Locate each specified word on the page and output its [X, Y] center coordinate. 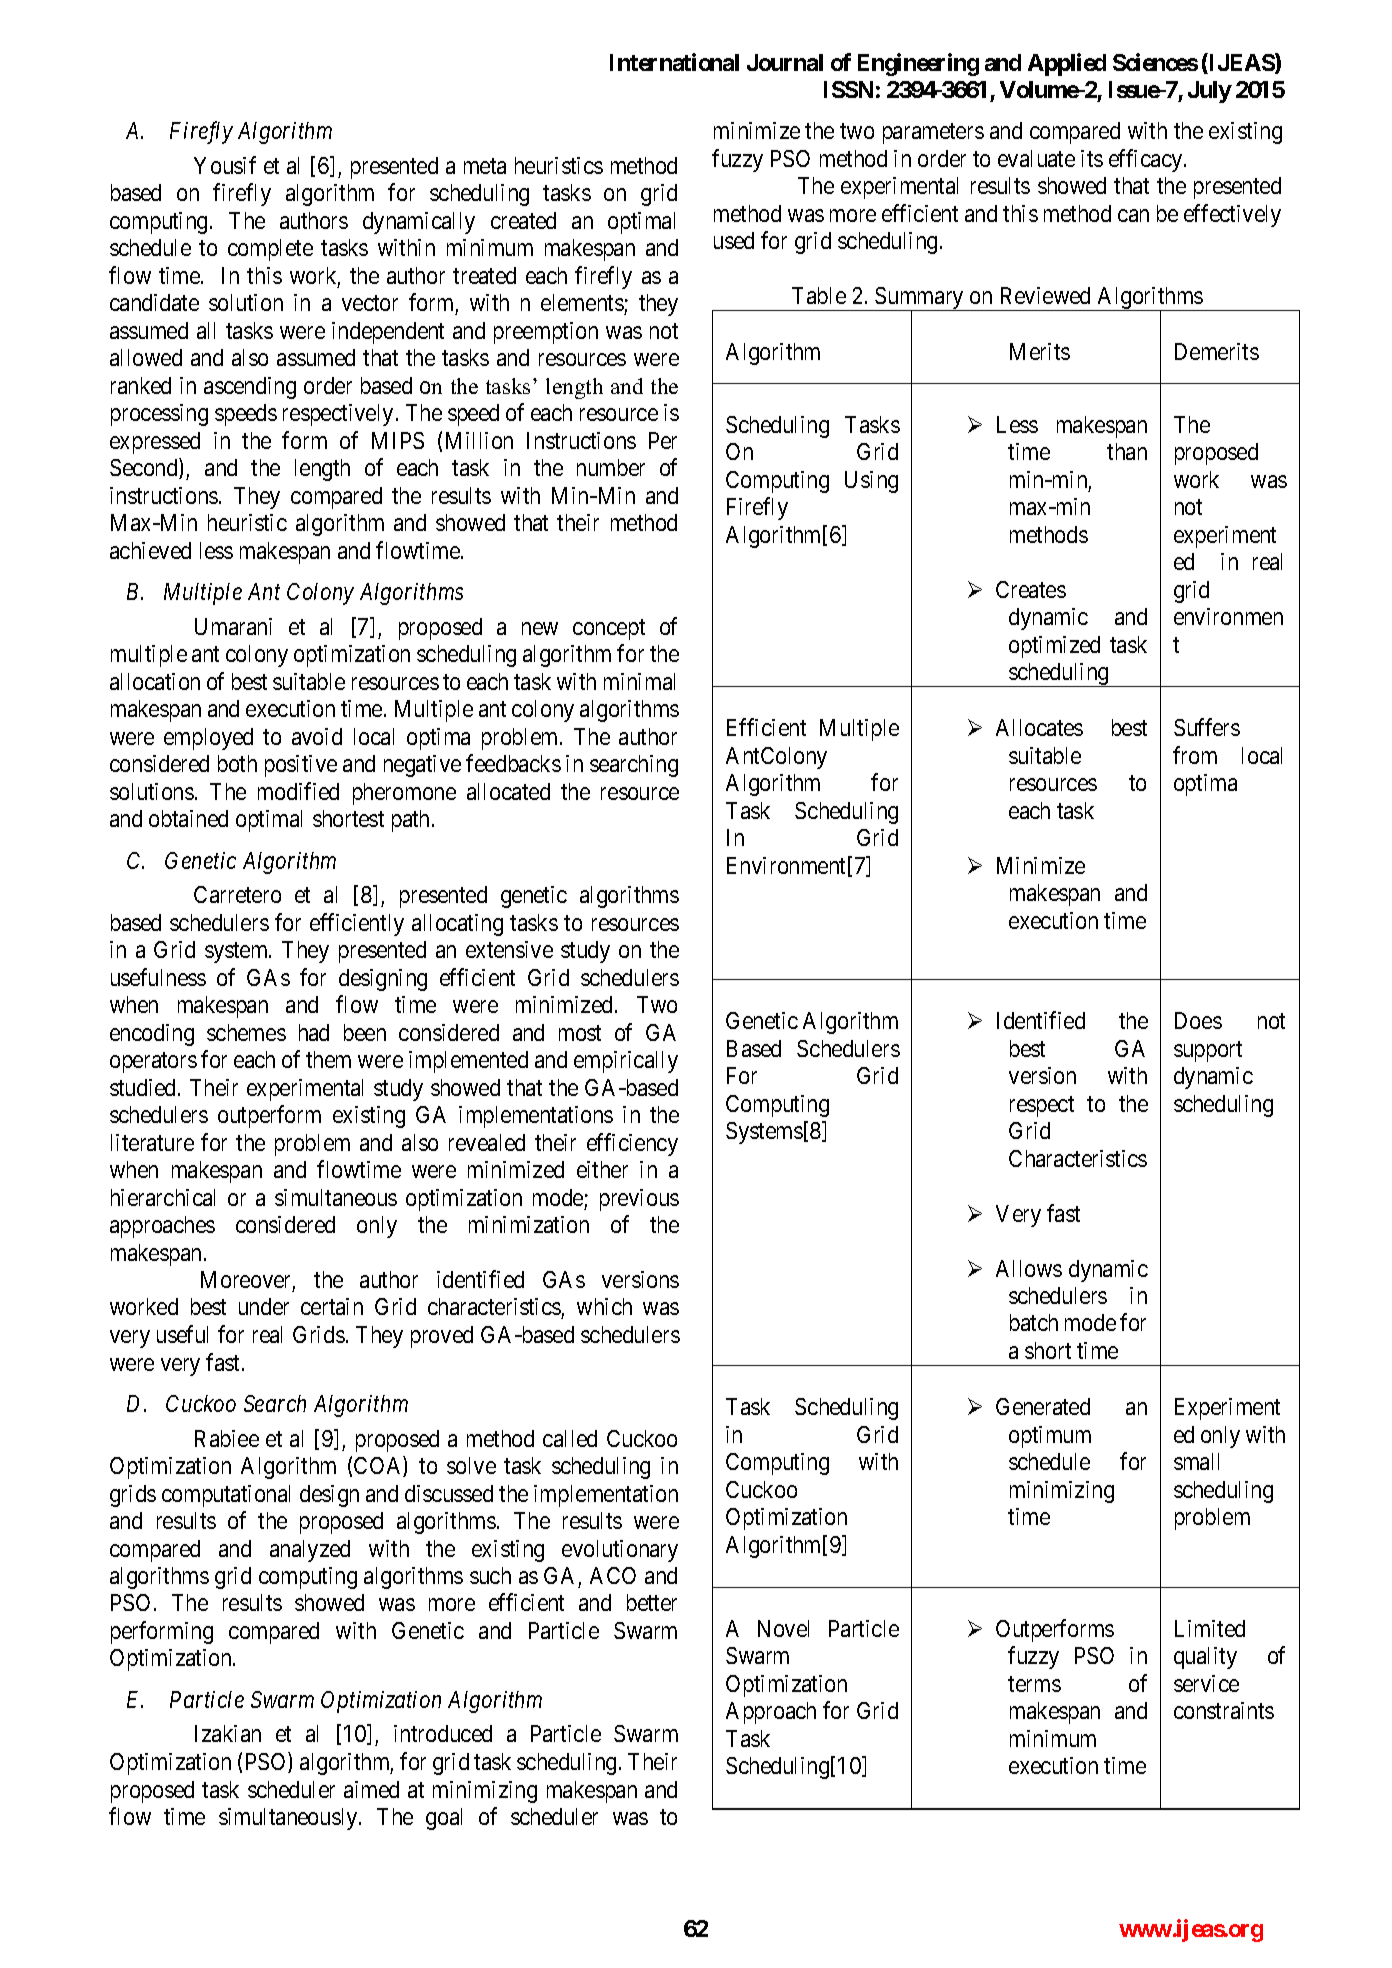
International [674, 62]
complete [270, 250]
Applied [1067, 64]
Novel [783, 1628]
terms [1034, 1684]
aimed [371, 1789]
